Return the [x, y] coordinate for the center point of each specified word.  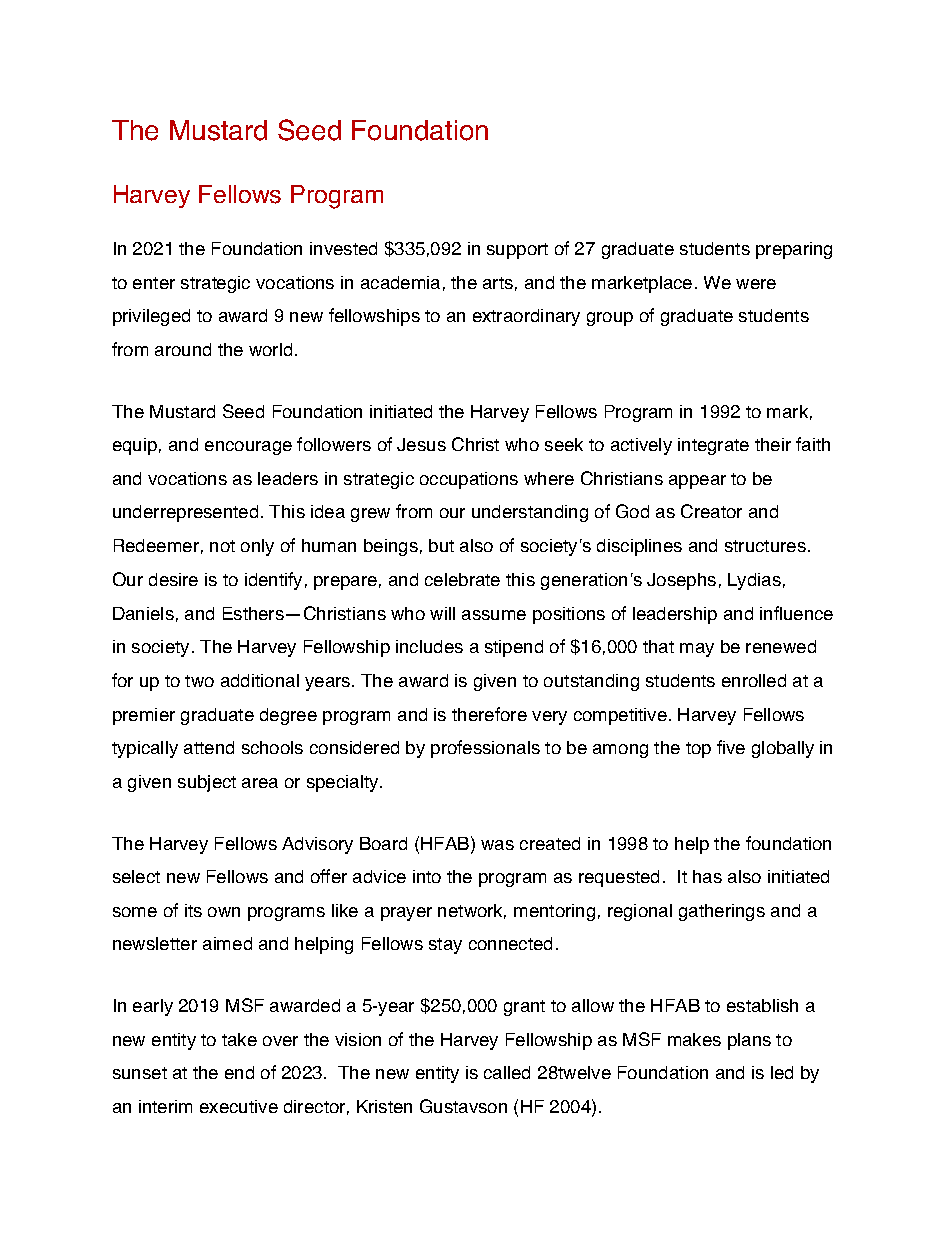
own [224, 912]
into [427, 876]
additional [260, 680]
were [756, 284]
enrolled [754, 680]
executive [239, 1106]
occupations [469, 480]
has [707, 876]
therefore [489, 714]
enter [154, 283]
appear [697, 482]
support [517, 251]
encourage [248, 448]
